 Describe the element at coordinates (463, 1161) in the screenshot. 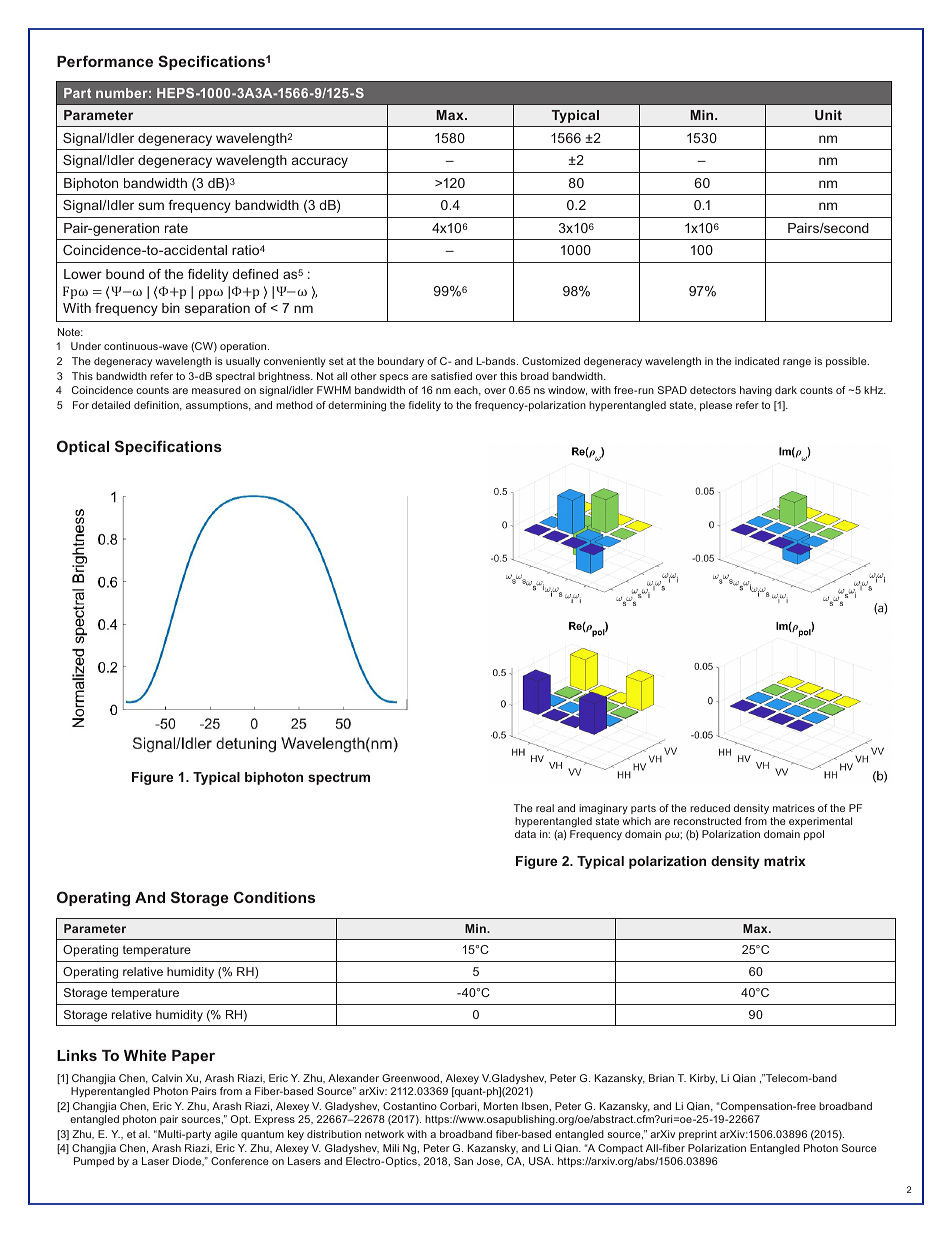

I see `San` at that location.
